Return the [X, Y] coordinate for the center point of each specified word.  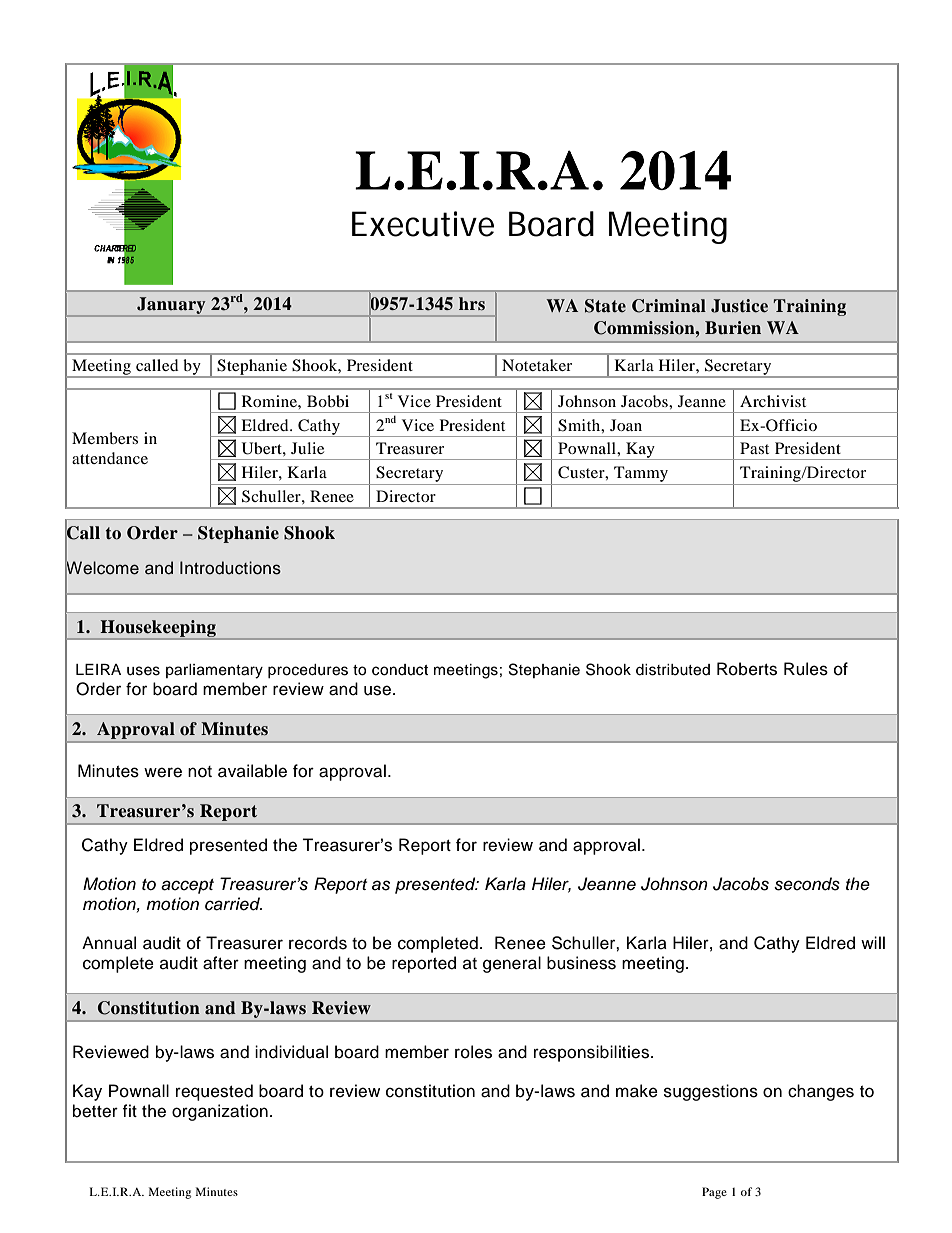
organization [220, 1112]
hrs [472, 304]
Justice [739, 306]
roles [473, 1052]
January [171, 307]
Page [714, 1193]
